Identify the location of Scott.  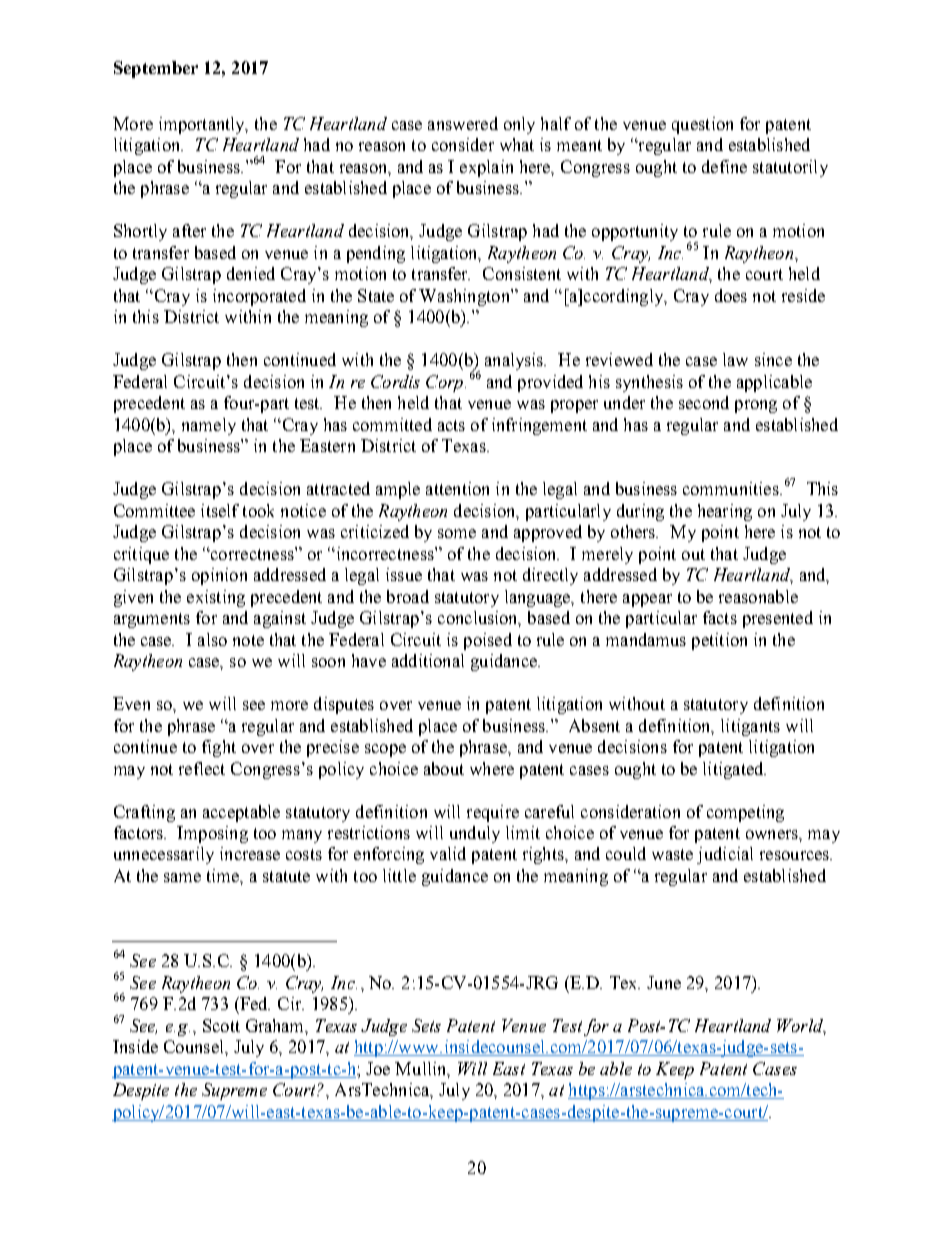
(221, 1025).
